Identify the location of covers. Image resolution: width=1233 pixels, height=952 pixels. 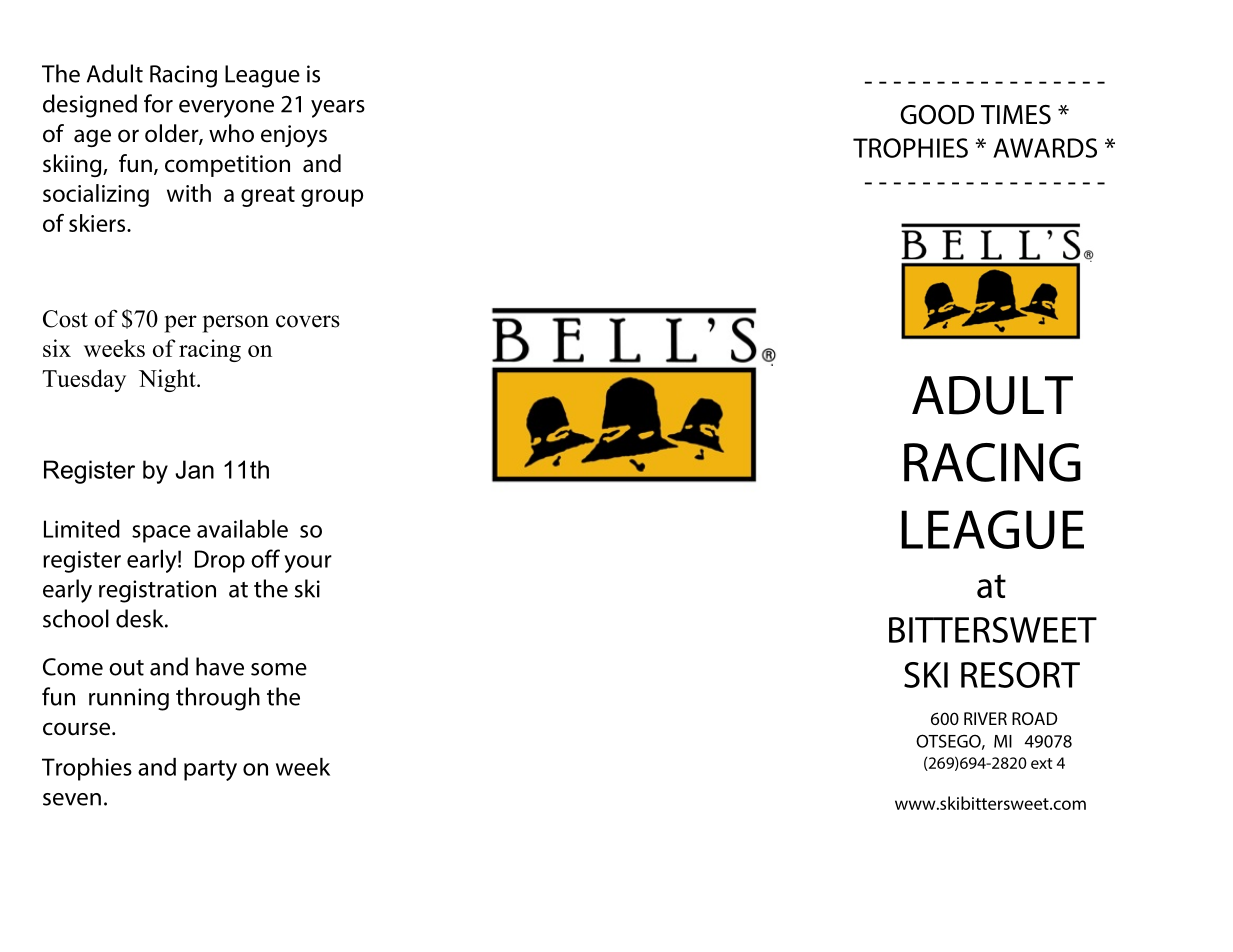
(308, 321).
